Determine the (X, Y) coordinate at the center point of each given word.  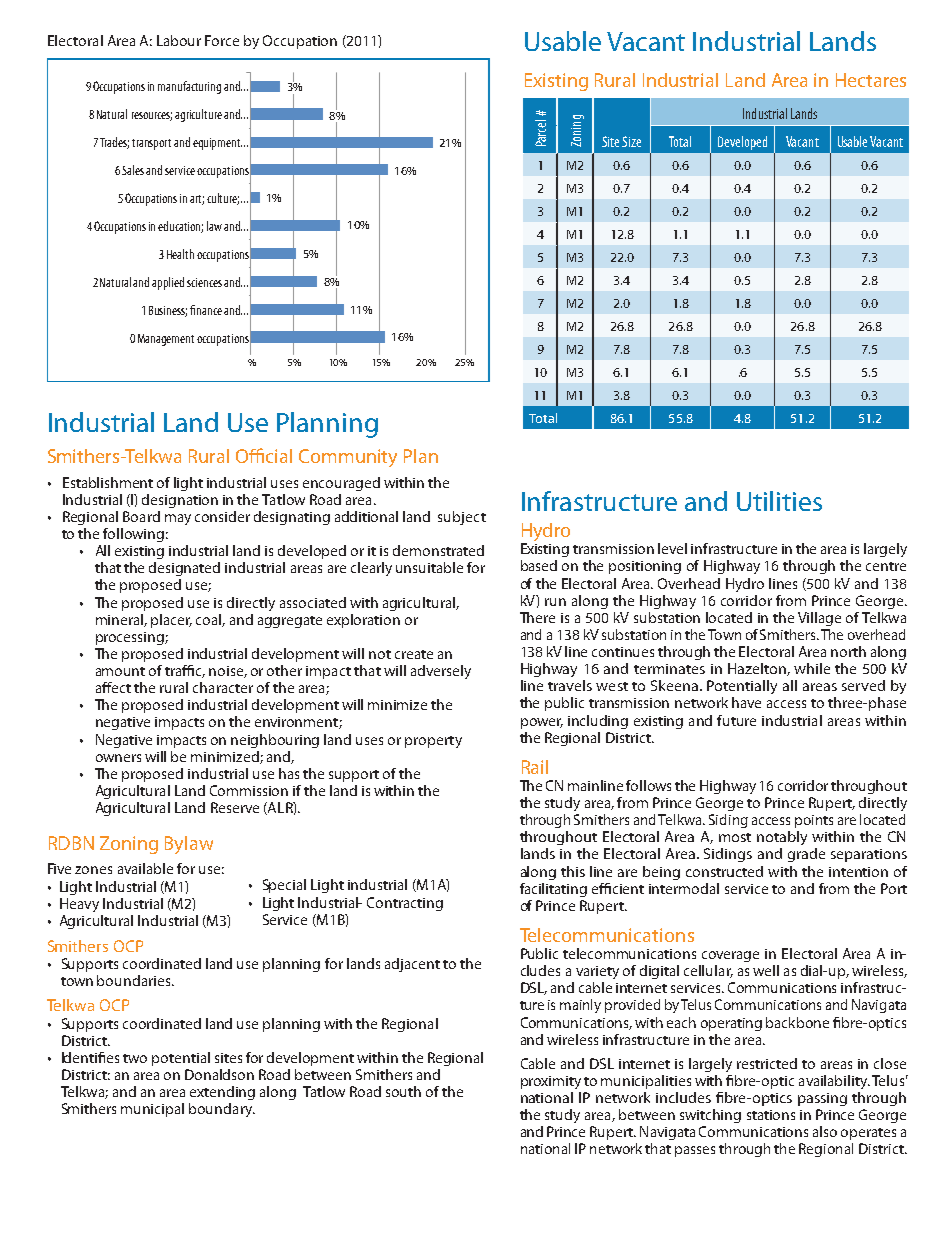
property (433, 742)
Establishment (108, 482)
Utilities (779, 501)
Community (348, 458)
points (814, 821)
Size (631, 141)
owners (118, 758)
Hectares (871, 80)
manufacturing (189, 87)
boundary (222, 1110)
